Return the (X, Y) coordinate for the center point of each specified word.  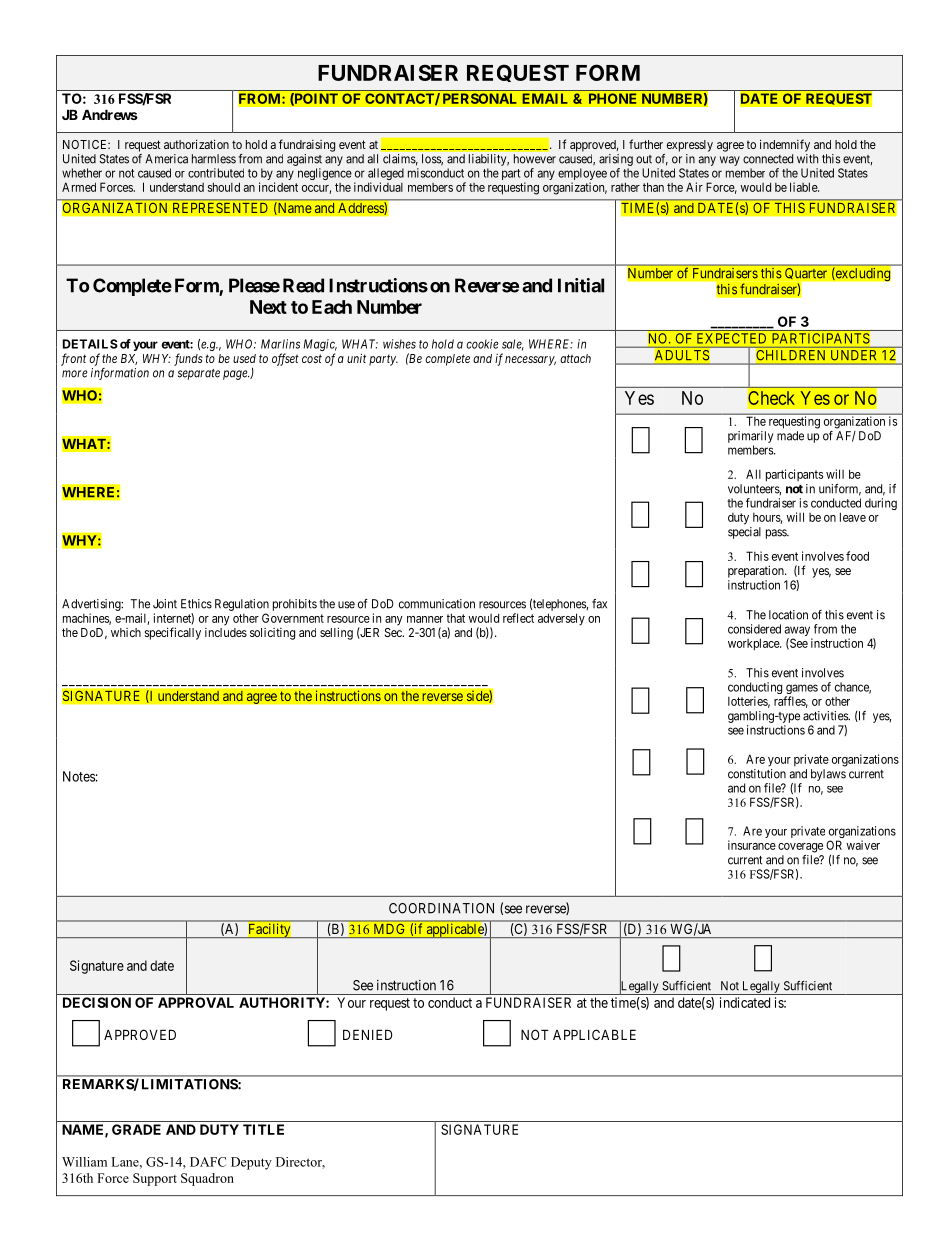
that (456, 618)
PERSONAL (480, 98)
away (798, 632)
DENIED (367, 1034)
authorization (196, 144)
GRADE (136, 1129)
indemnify (785, 145)
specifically (173, 633)
